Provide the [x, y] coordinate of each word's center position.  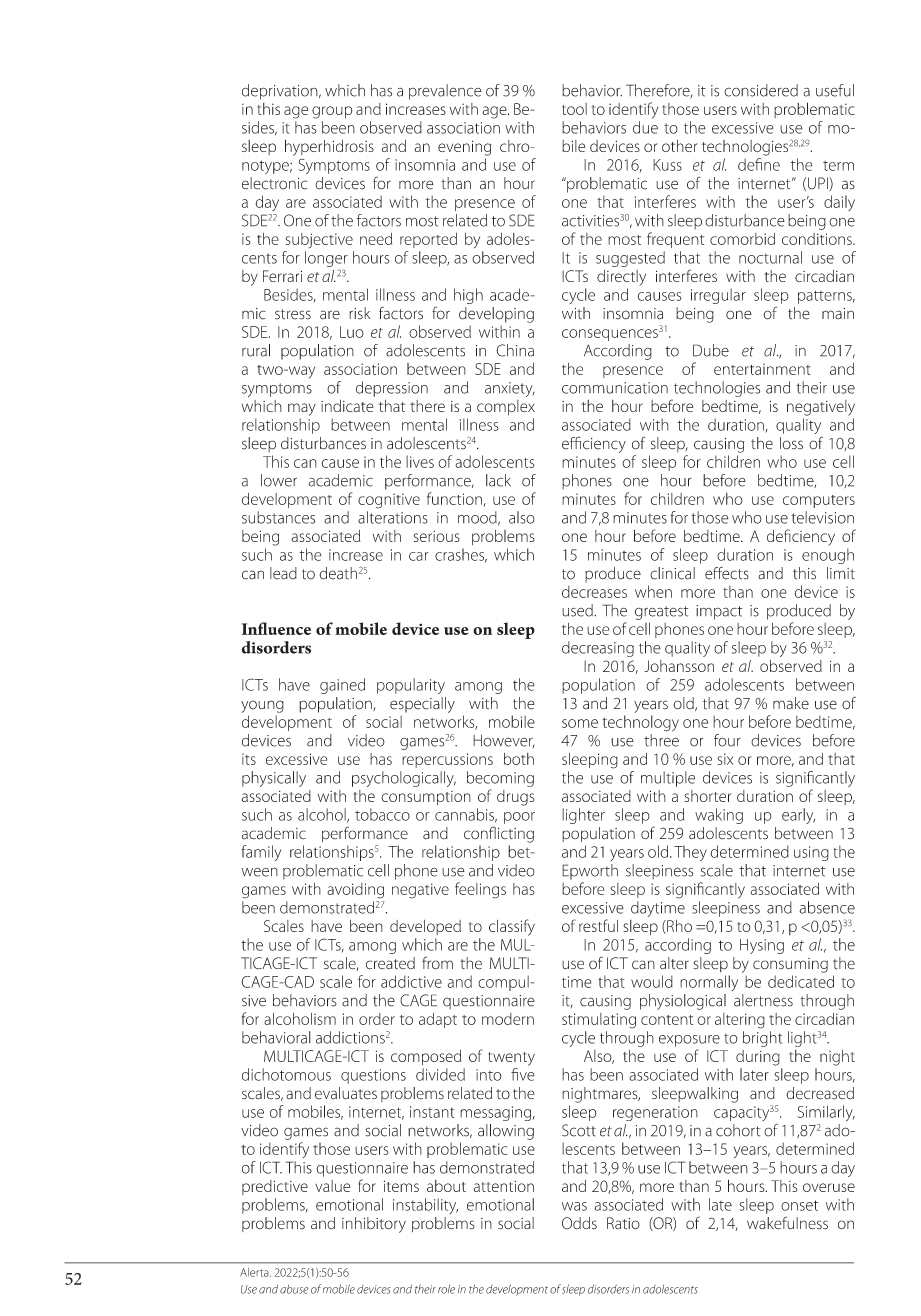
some [580, 723]
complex [506, 407]
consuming [790, 965]
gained [342, 686]
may [302, 409]
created [390, 963]
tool [574, 109]
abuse [294, 1289]
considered [761, 90]
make [791, 703]
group [332, 112]
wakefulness [787, 1223]
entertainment [762, 369]
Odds [579, 1223]
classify [512, 927]
